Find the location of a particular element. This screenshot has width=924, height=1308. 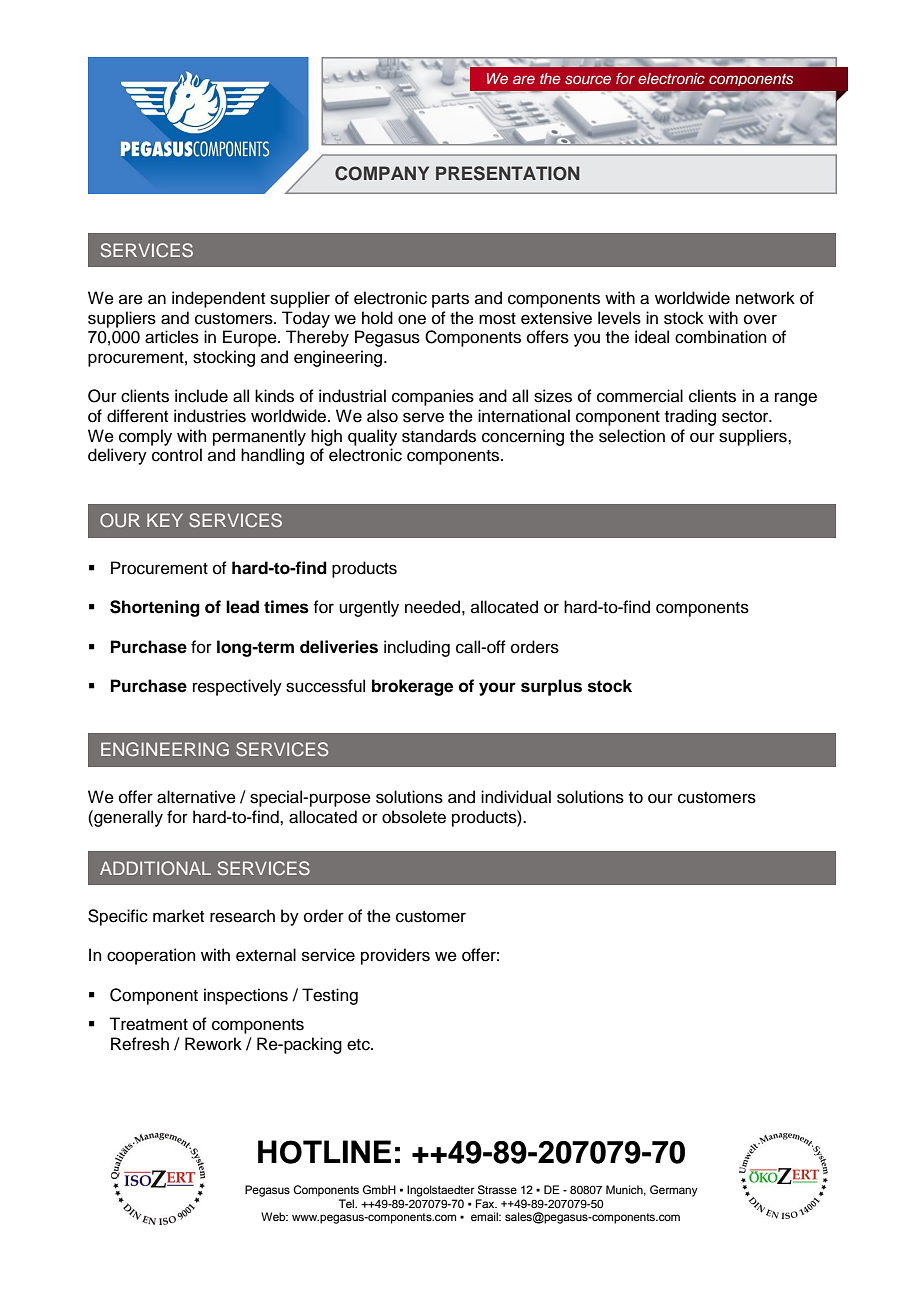

source is located at coordinates (588, 79).
